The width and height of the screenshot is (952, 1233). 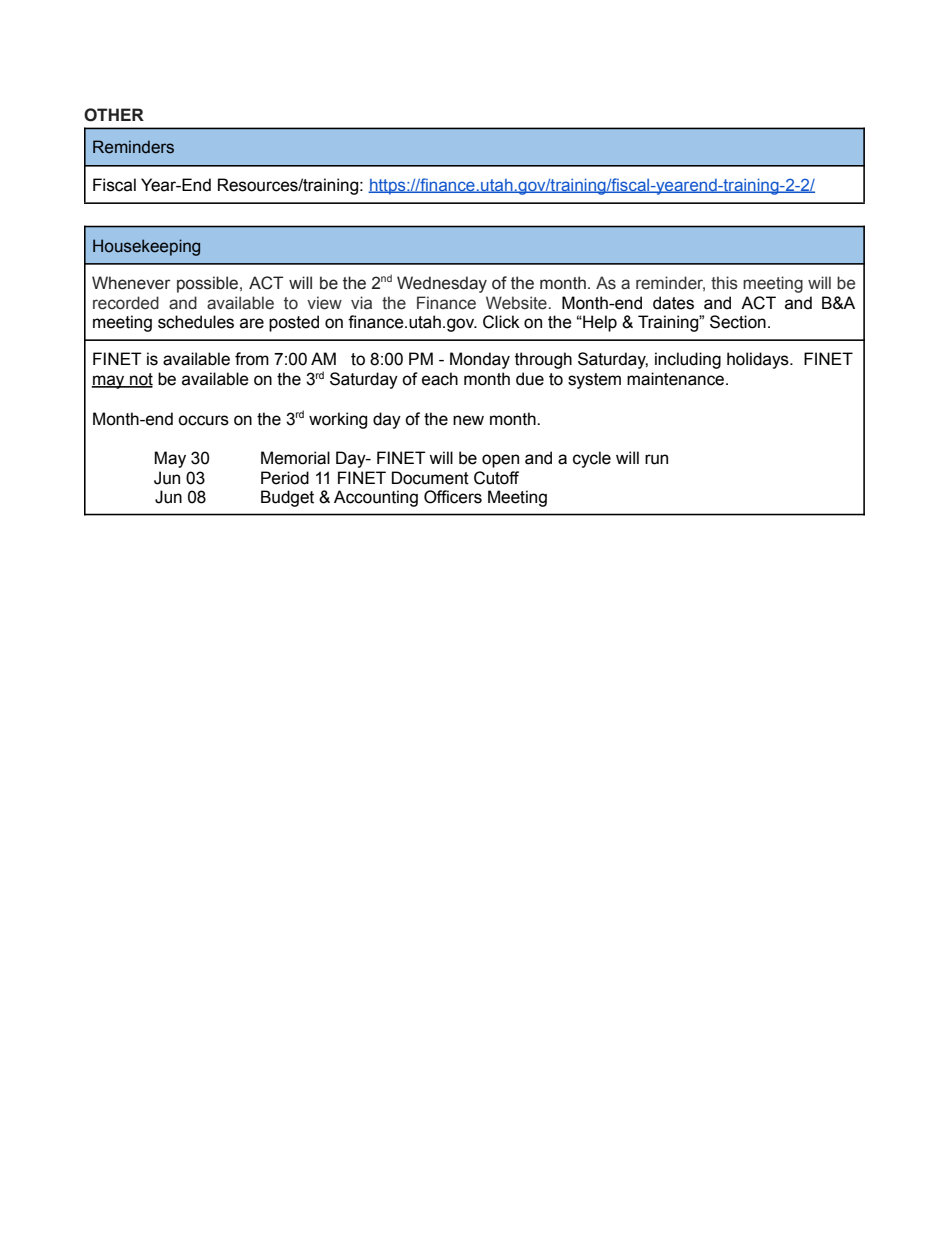 What do you see at coordinates (440, 379) in the screenshot?
I see `each` at bounding box center [440, 379].
